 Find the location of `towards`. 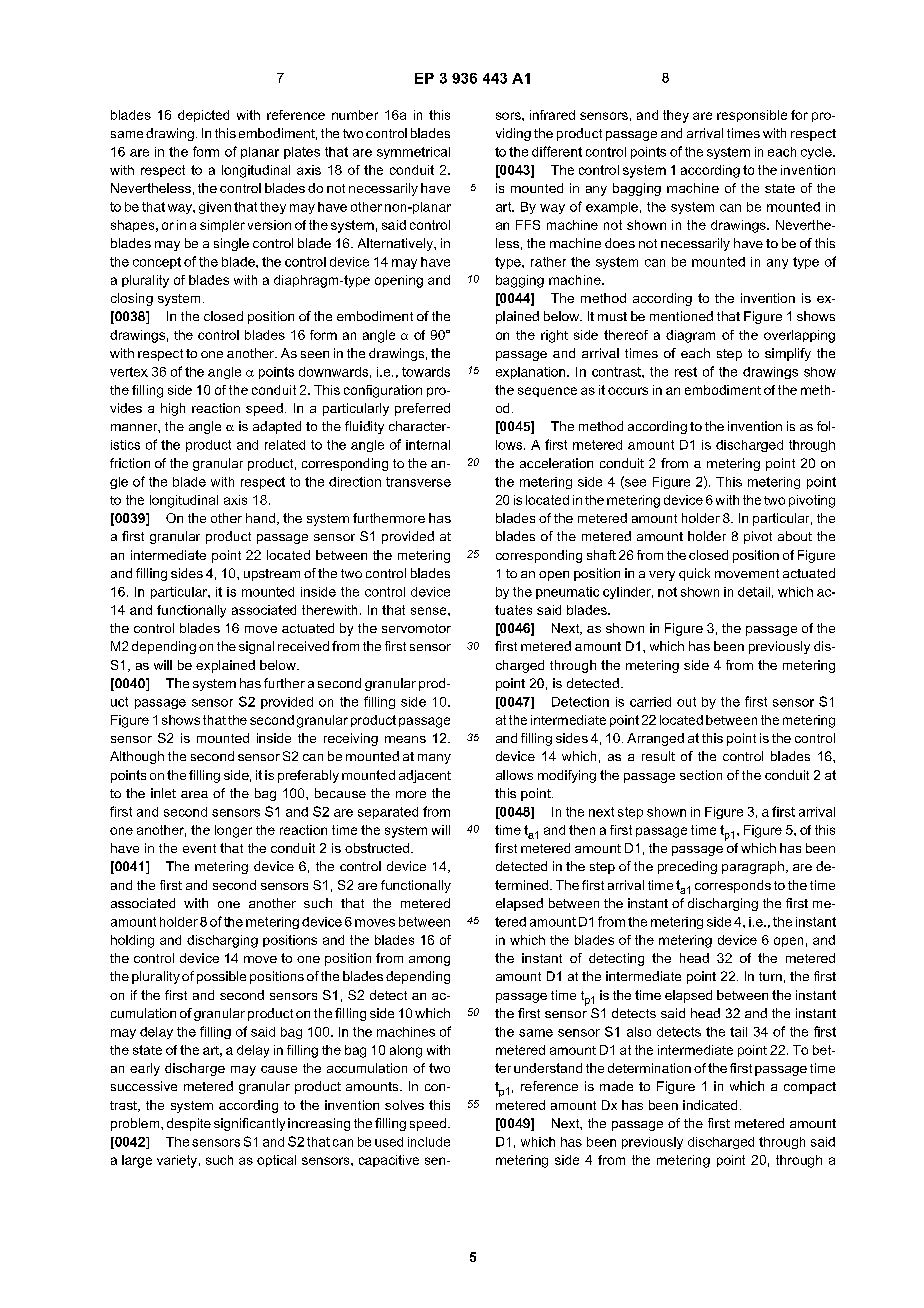

towards is located at coordinates (426, 372).
